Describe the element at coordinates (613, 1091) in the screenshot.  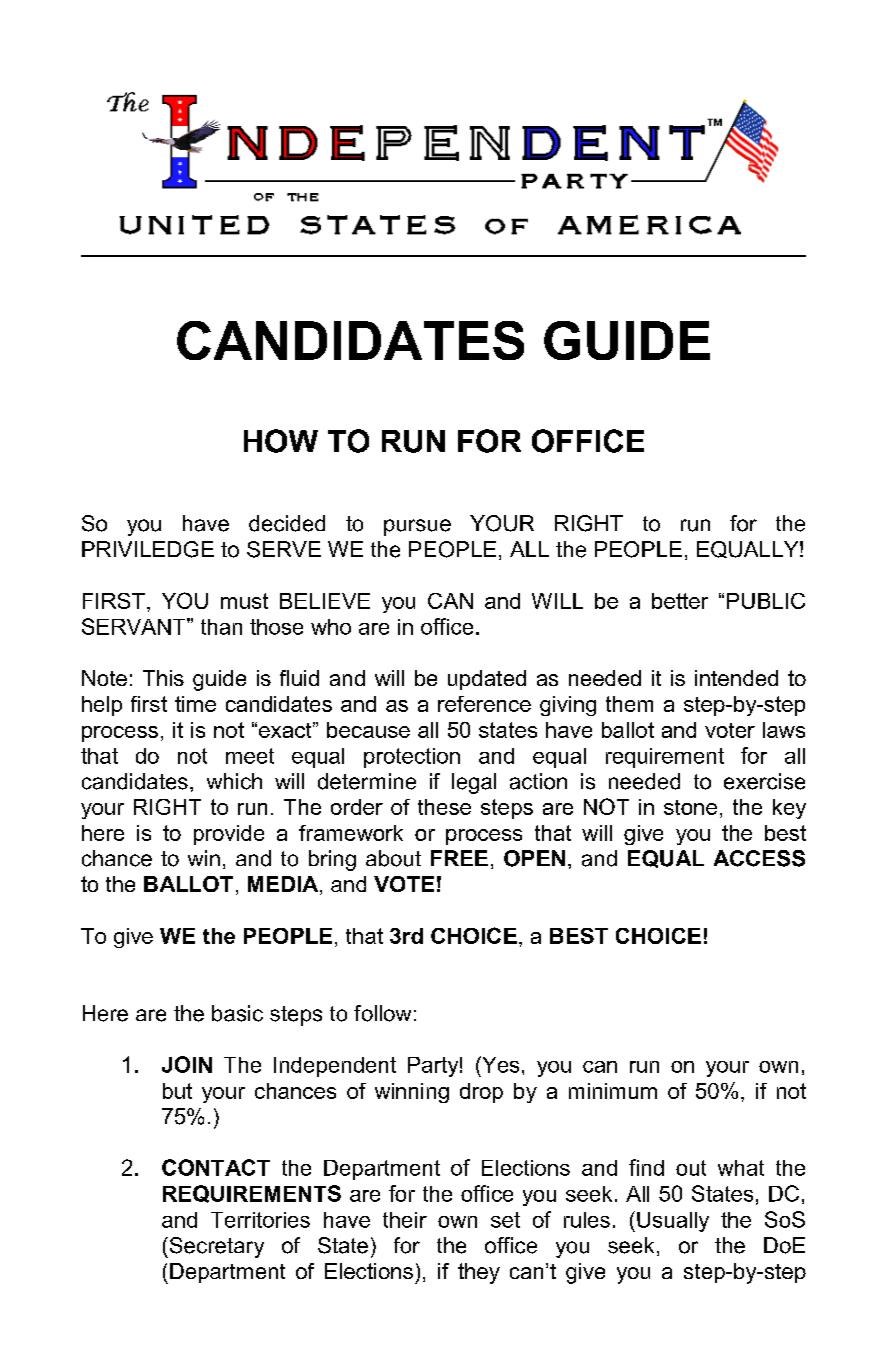
I see `minimum` at that location.
